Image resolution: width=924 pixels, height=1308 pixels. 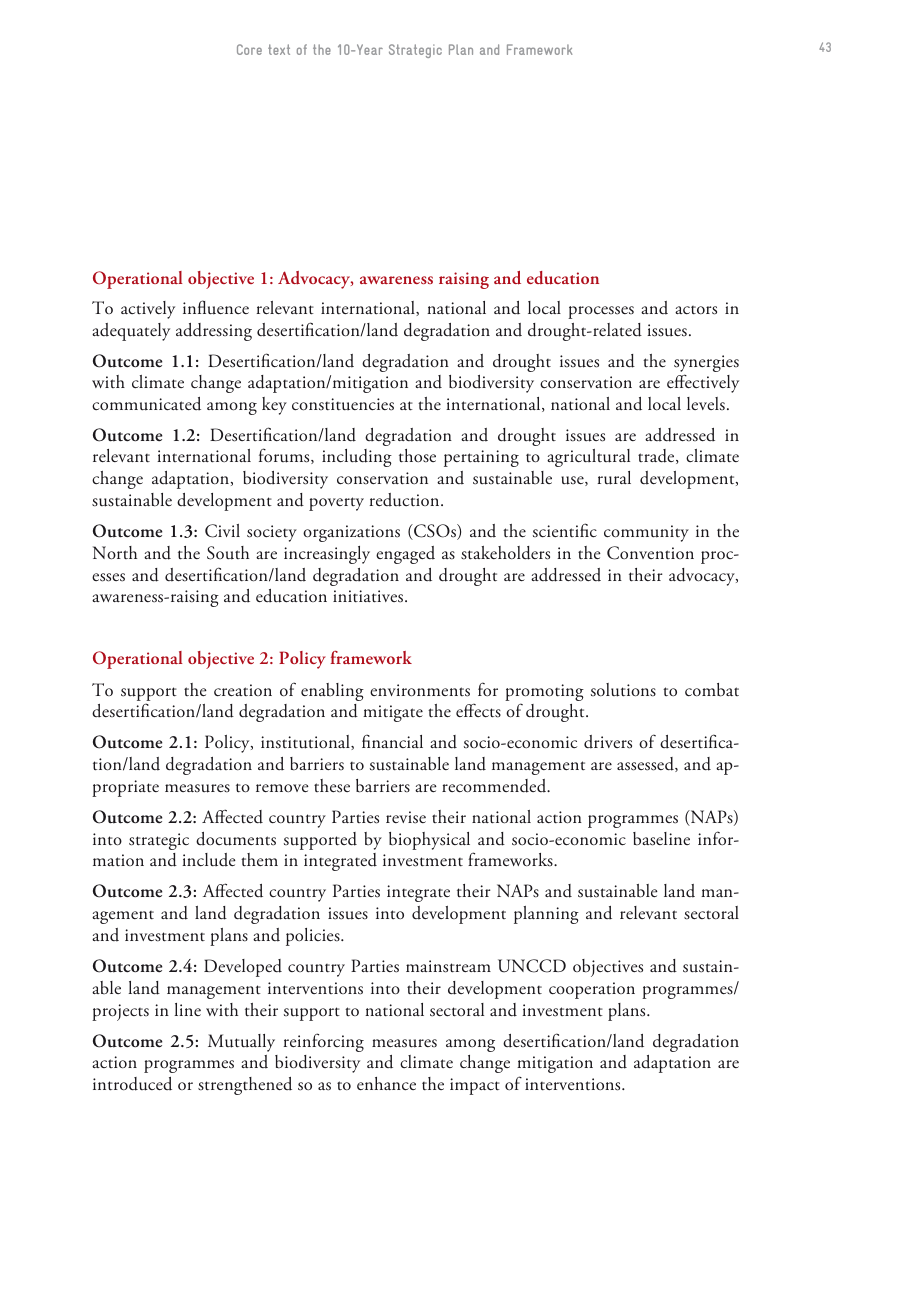 What do you see at coordinates (228, 553) in the screenshot?
I see `South` at bounding box center [228, 553].
